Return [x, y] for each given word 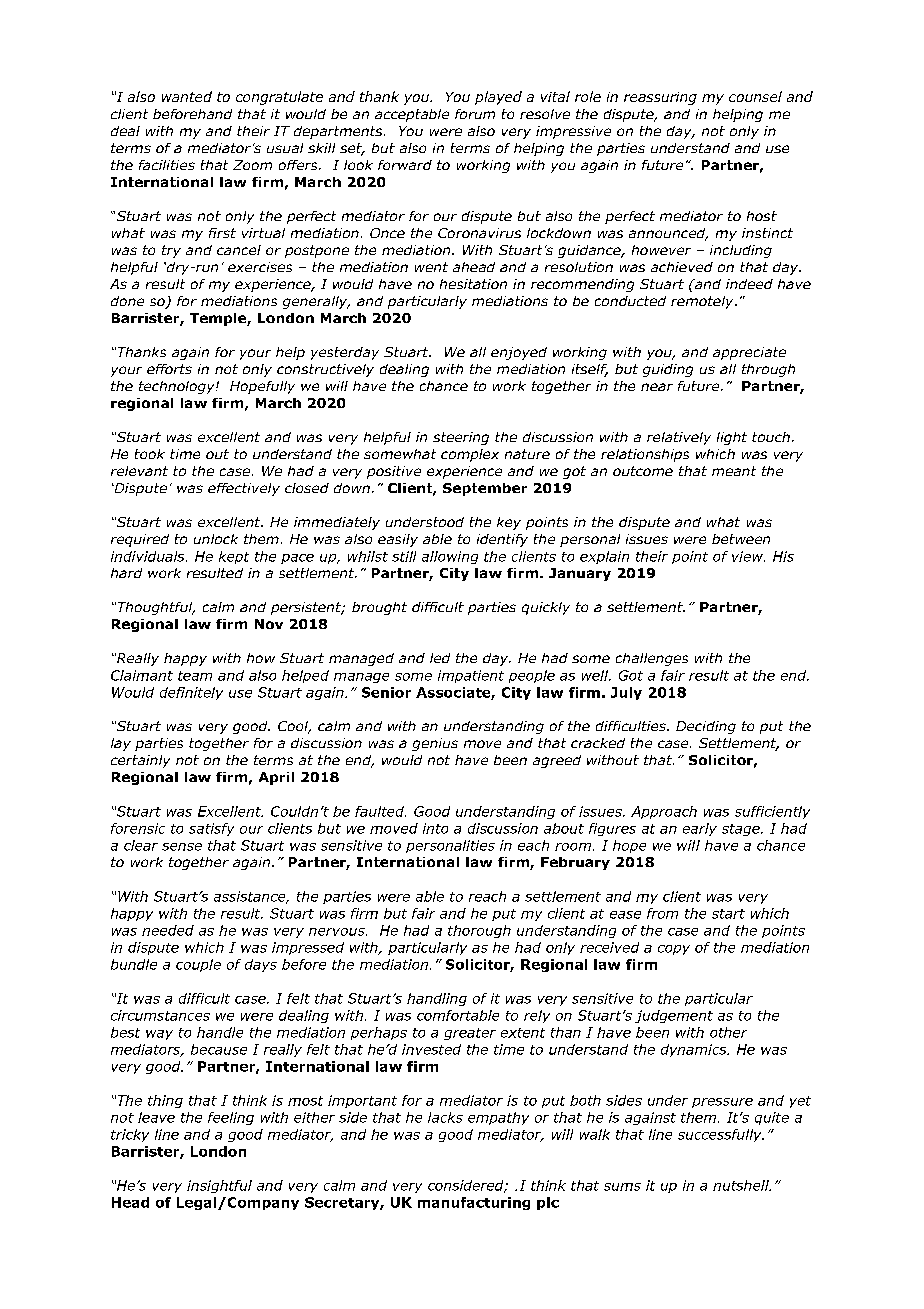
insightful [219, 1186]
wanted [187, 96]
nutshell [742, 1185]
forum [475, 114]
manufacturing [474, 1203]
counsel [755, 96]
